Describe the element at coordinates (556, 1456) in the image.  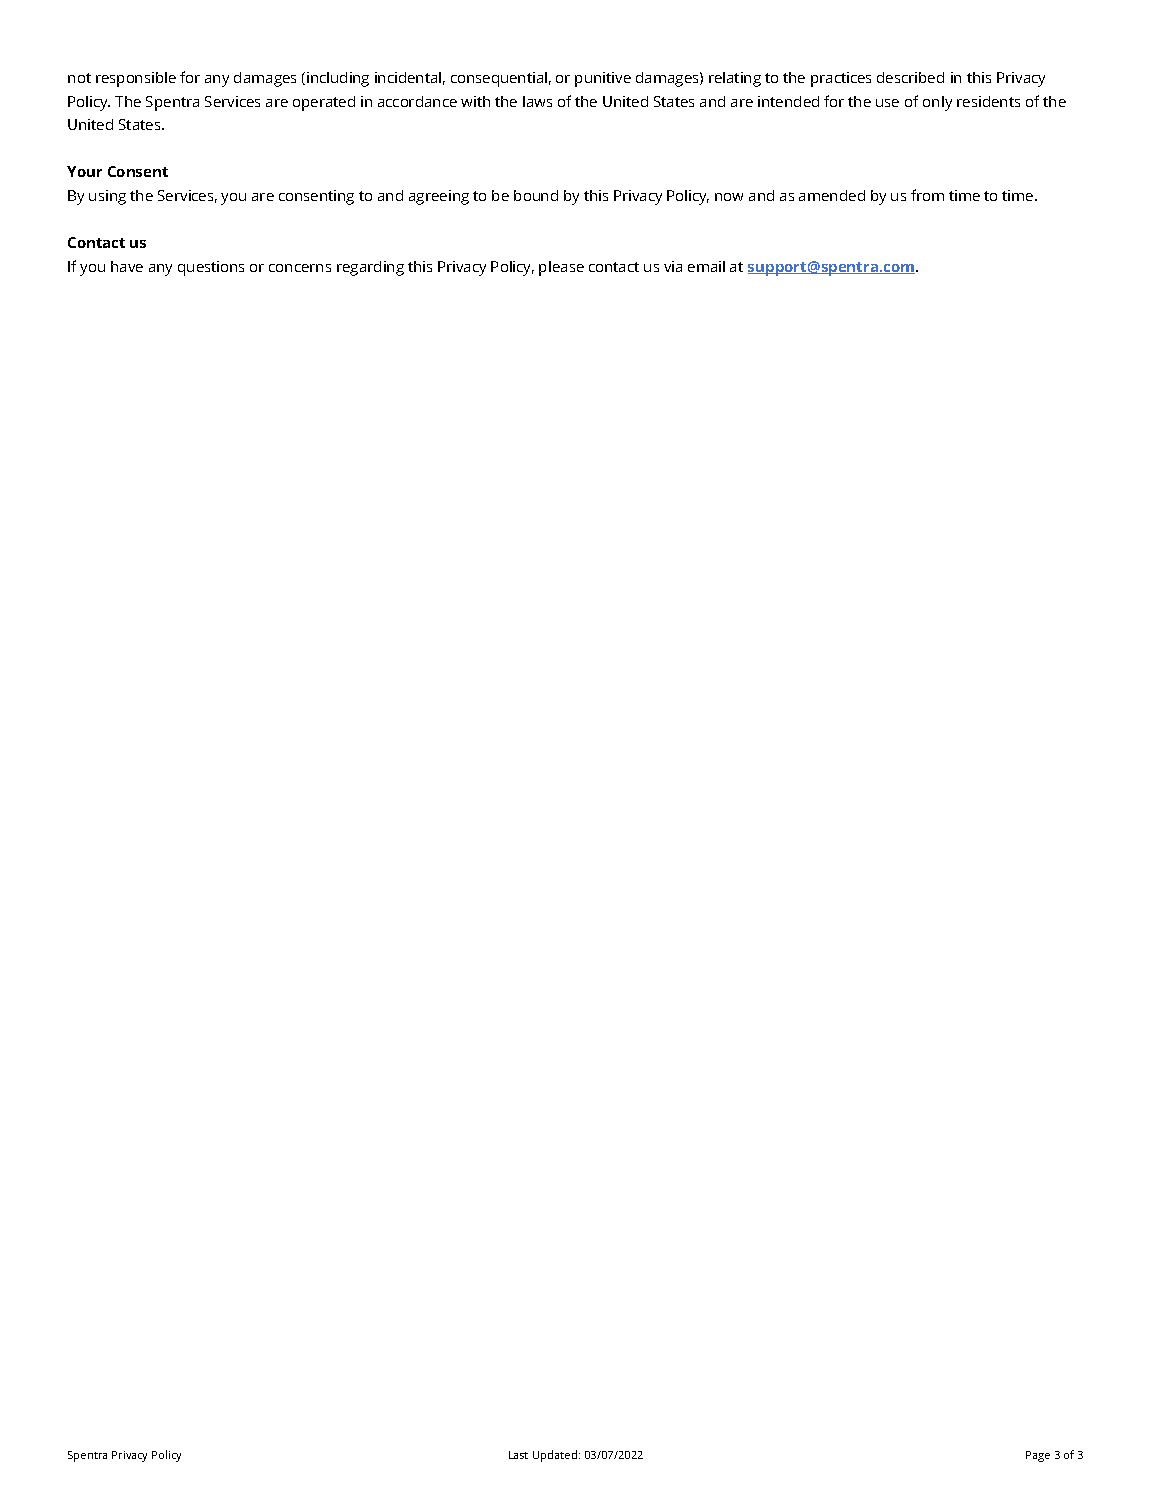
I see `Updated` at that location.
